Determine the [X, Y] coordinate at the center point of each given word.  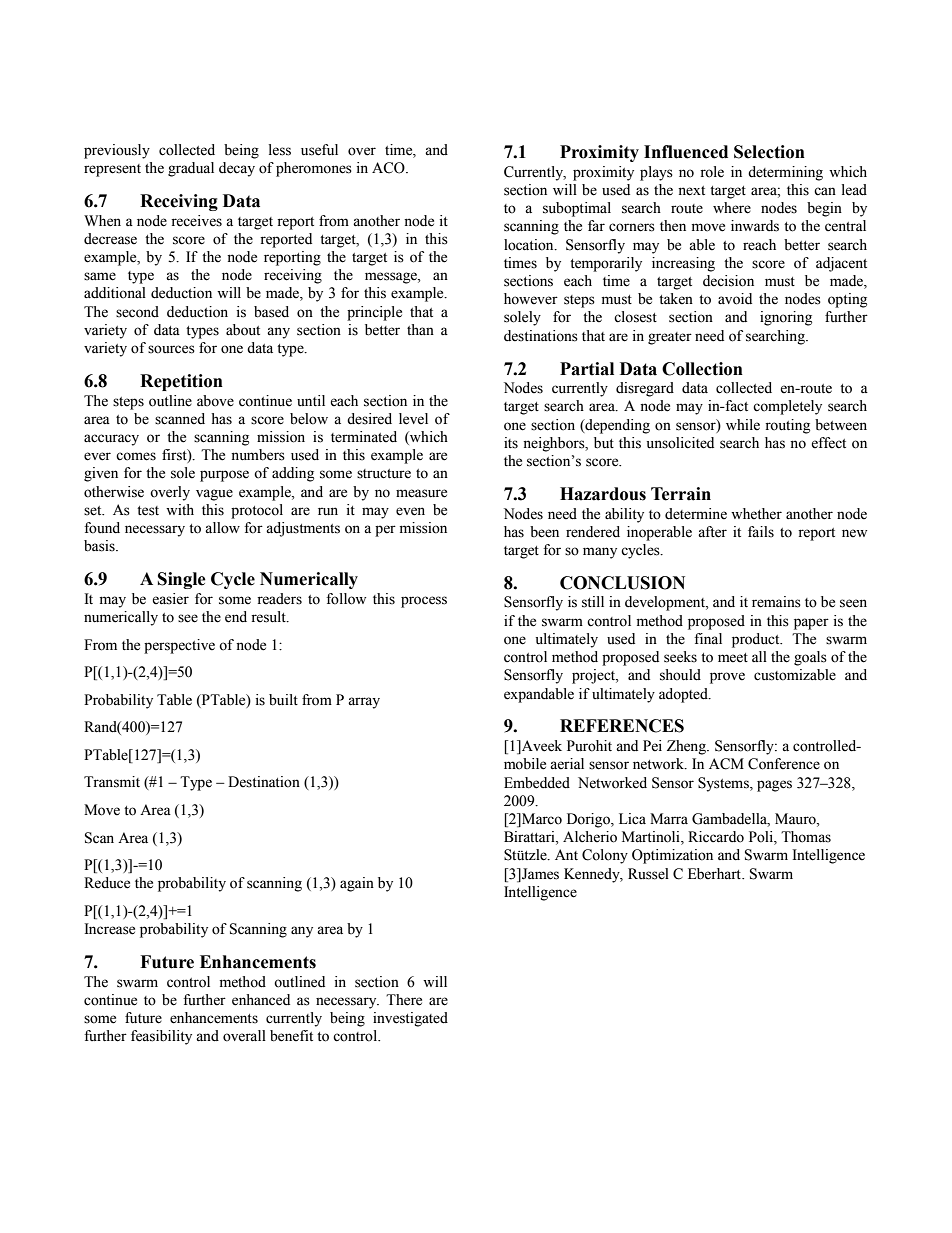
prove [727, 678]
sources [171, 349]
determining [785, 173]
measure [421, 493]
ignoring [786, 318]
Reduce [107, 883]
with [180, 509]
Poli [762, 838]
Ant [566, 854]
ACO [389, 168]
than [420, 329]
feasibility [161, 1037]
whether [756, 514]
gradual [191, 169]
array [364, 703]
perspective [179, 646]
